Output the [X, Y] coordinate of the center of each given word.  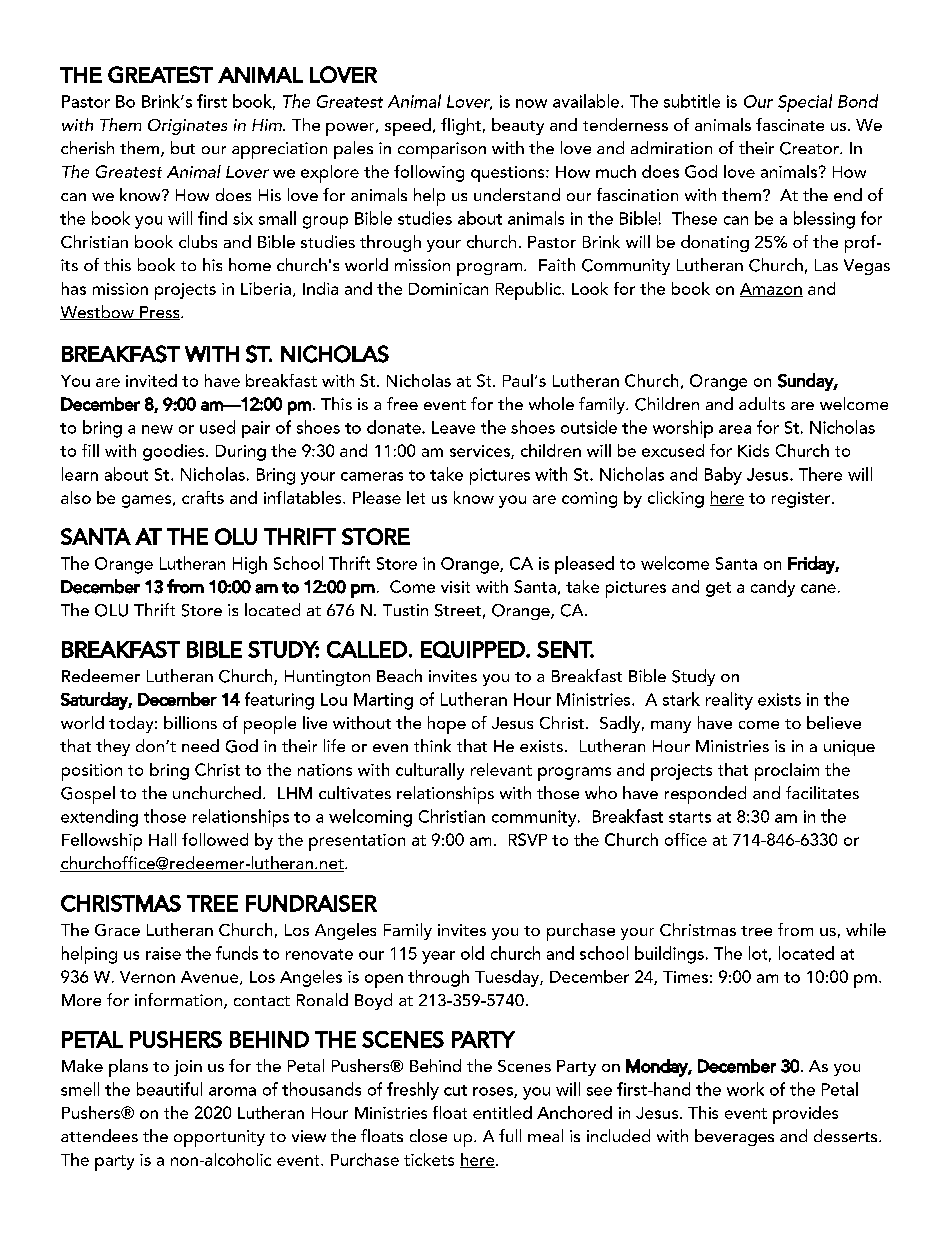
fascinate [790, 124]
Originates [187, 127]
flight [461, 126]
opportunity [219, 1138]
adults [762, 403]
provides [805, 1115]
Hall [162, 839]
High [250, 565]
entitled [502, 1112]
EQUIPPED [474, 649]
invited [151, 380]
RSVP [528, 839]
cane [818, 588]
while [866, 929]
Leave [453, 427]
